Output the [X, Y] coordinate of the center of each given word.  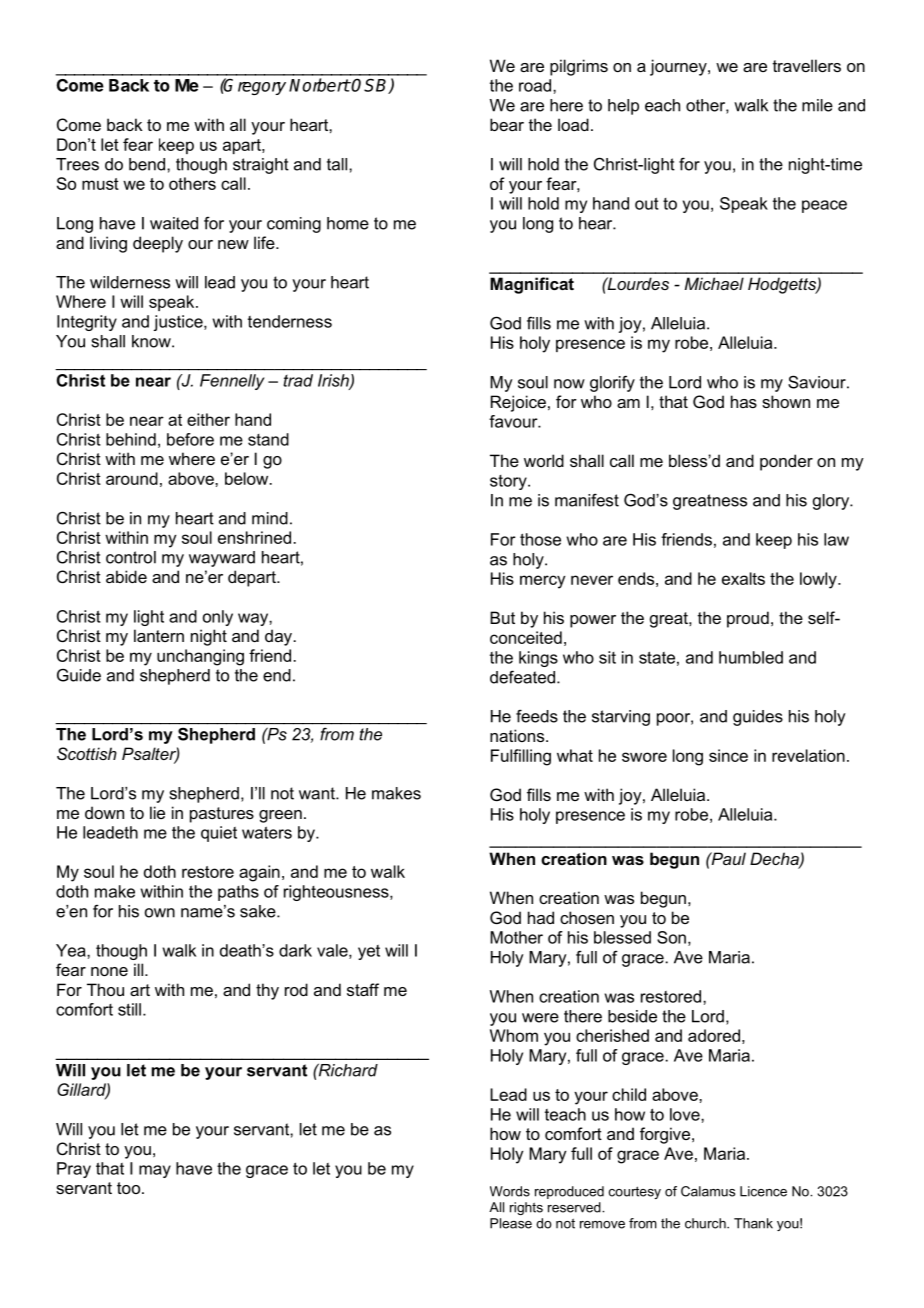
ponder [786, 462]
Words [510, 1191]
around [132, 478]
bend [147, 164]
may [155, 1171]
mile [817, 105]
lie [157, 812]
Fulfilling [521, 757]
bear [507, 124]
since [728, 755]
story [509, 482]
